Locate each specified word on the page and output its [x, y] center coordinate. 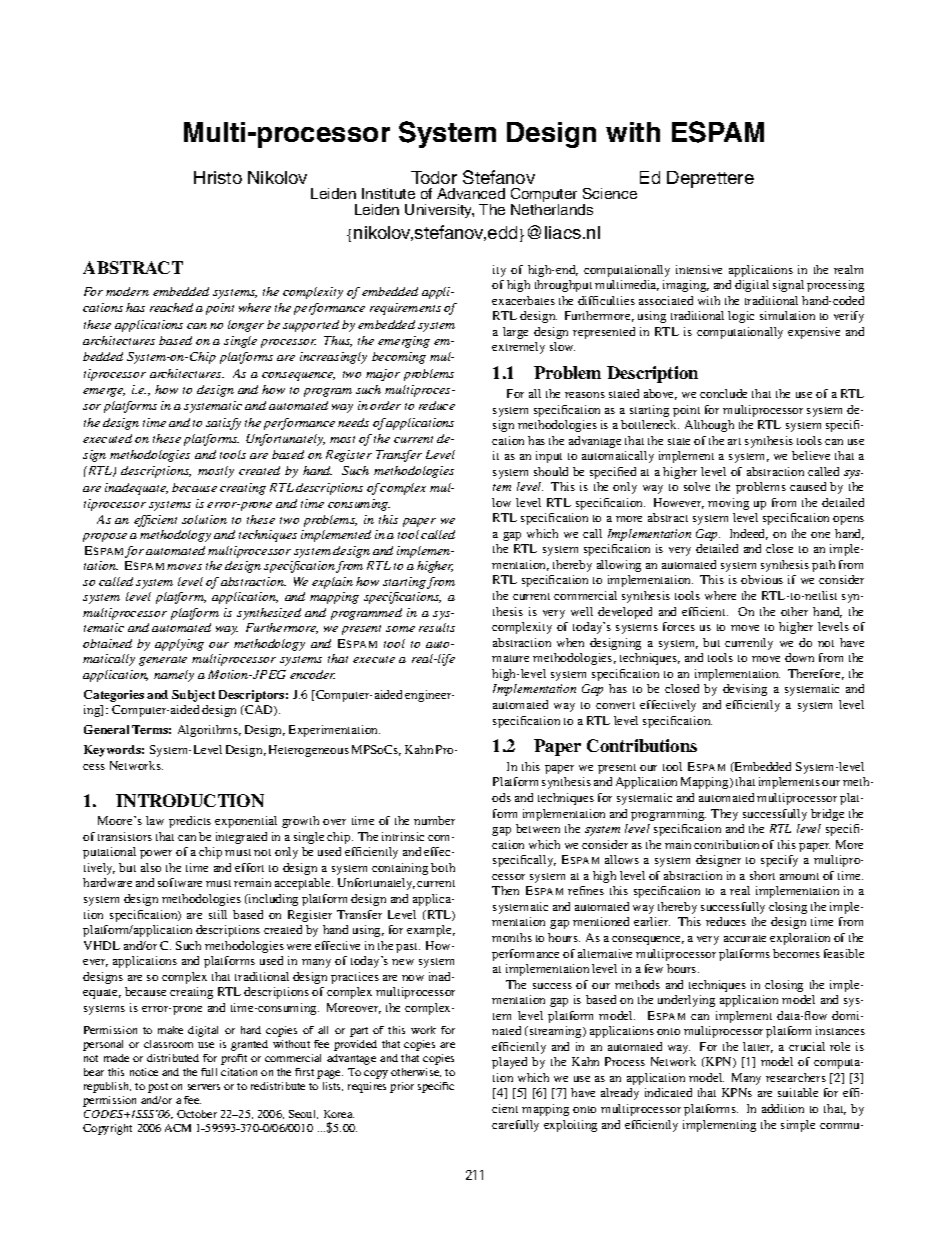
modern [127, 291]
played [509, 1063]
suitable [798, 1092]
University [439, 211]
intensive [699, 269]
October [197, 1114]
